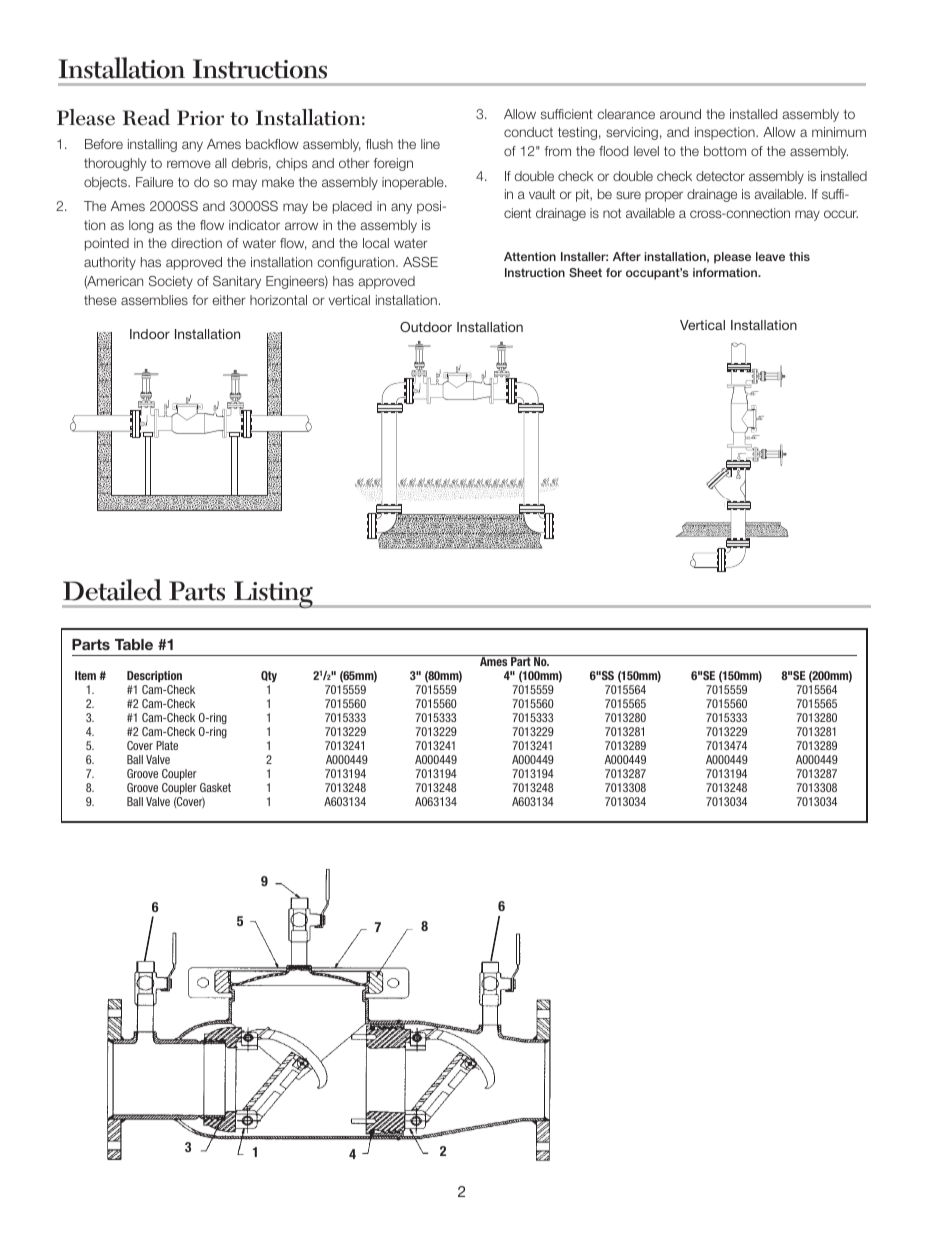 The height and width of the screenshot is (1233, 952). What do you see at coordinates (770, 256) in the screenshot?
I see `leave` at bounding box center [770, 256].
